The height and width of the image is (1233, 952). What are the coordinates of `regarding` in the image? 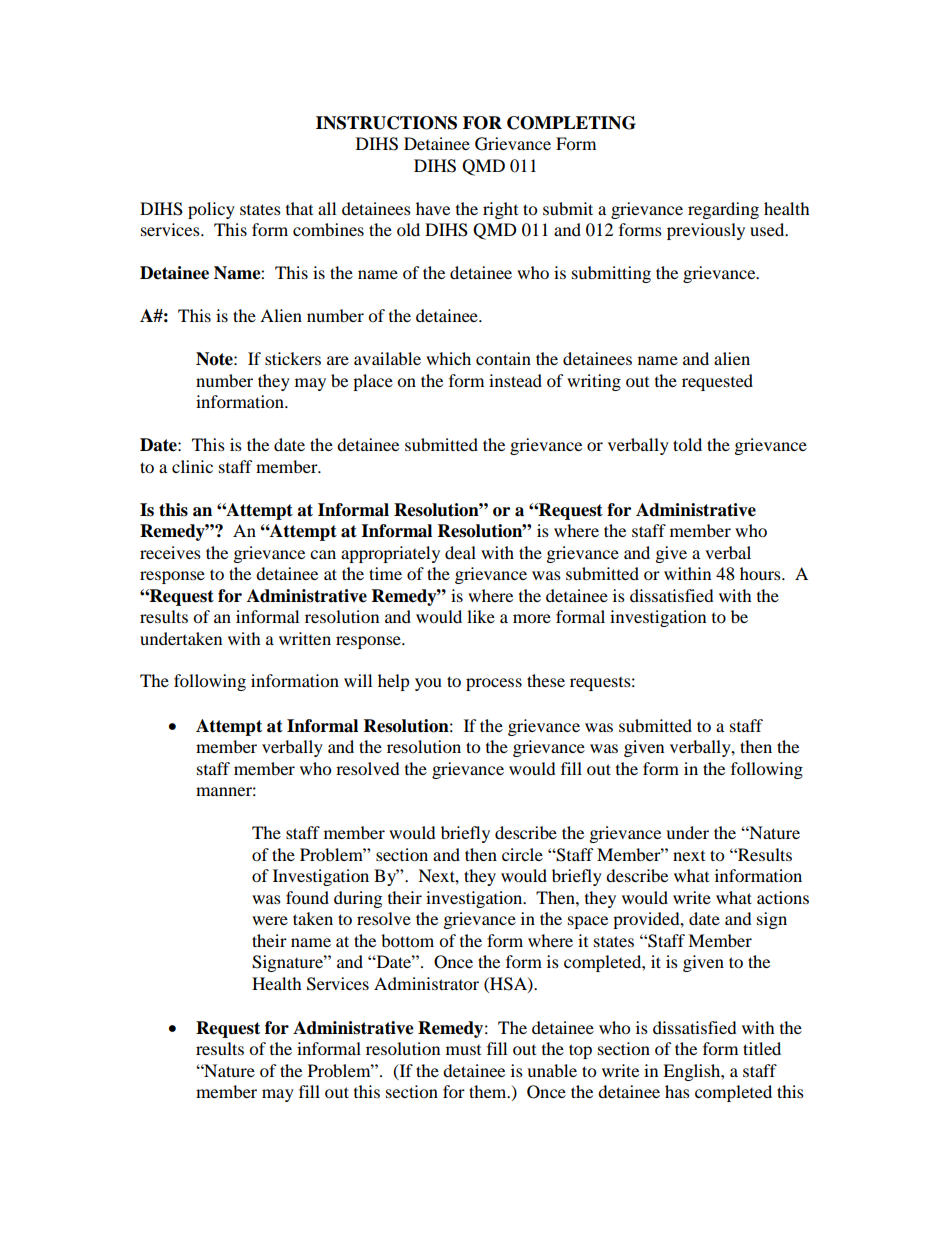 It's located at (723, 210).
